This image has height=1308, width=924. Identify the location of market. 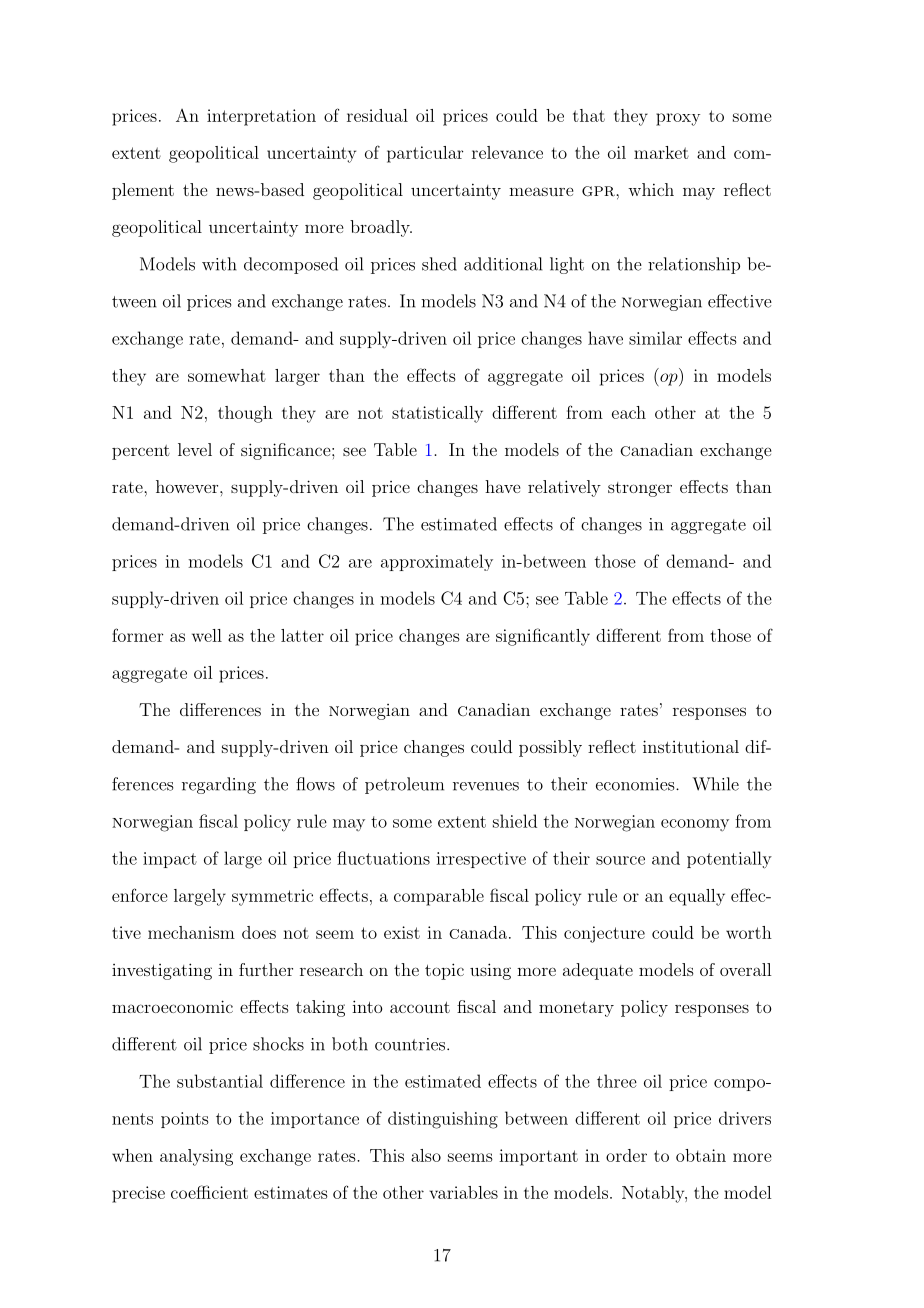
(661, 152).
